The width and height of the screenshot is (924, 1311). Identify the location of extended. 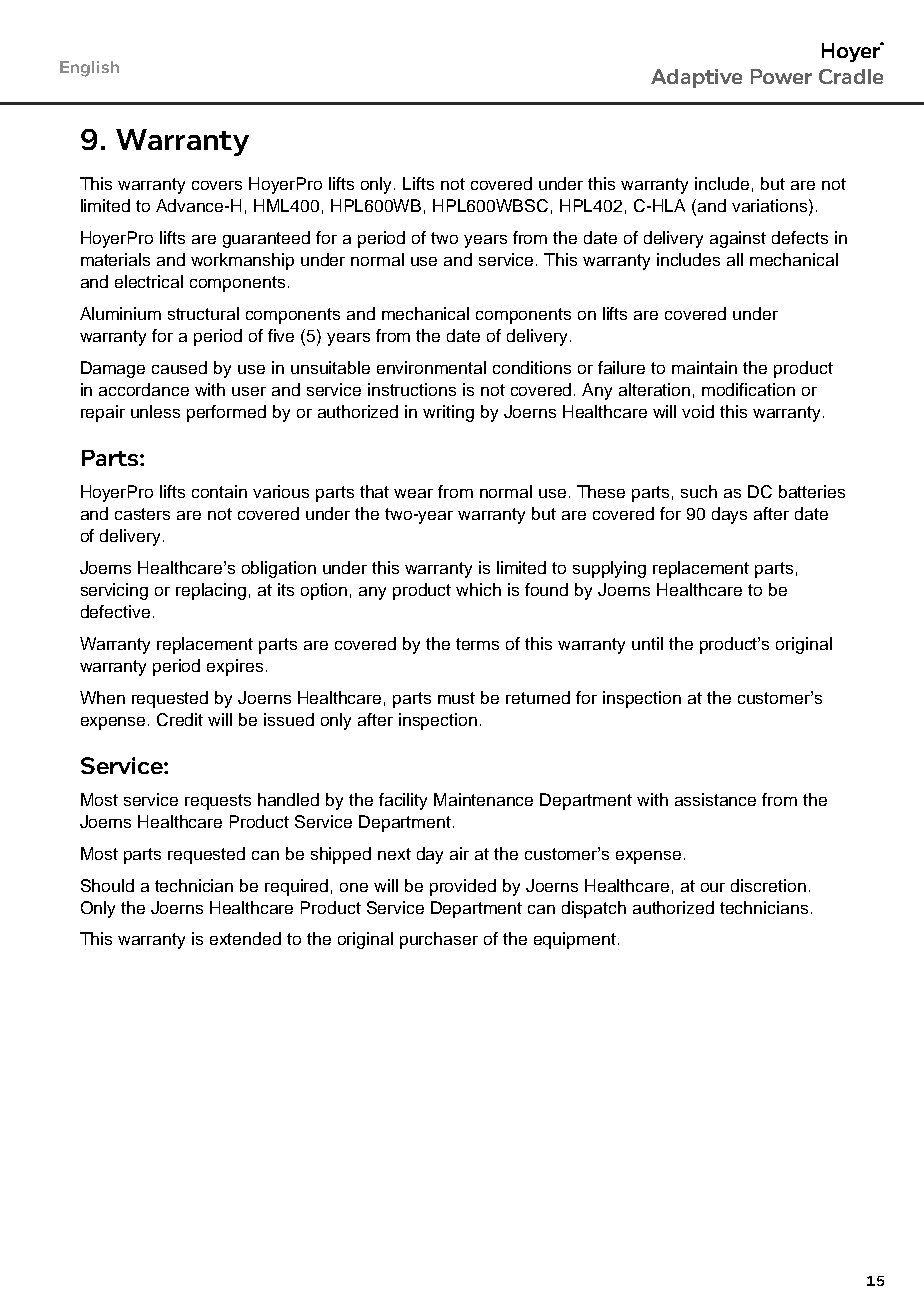
(245, 938).
